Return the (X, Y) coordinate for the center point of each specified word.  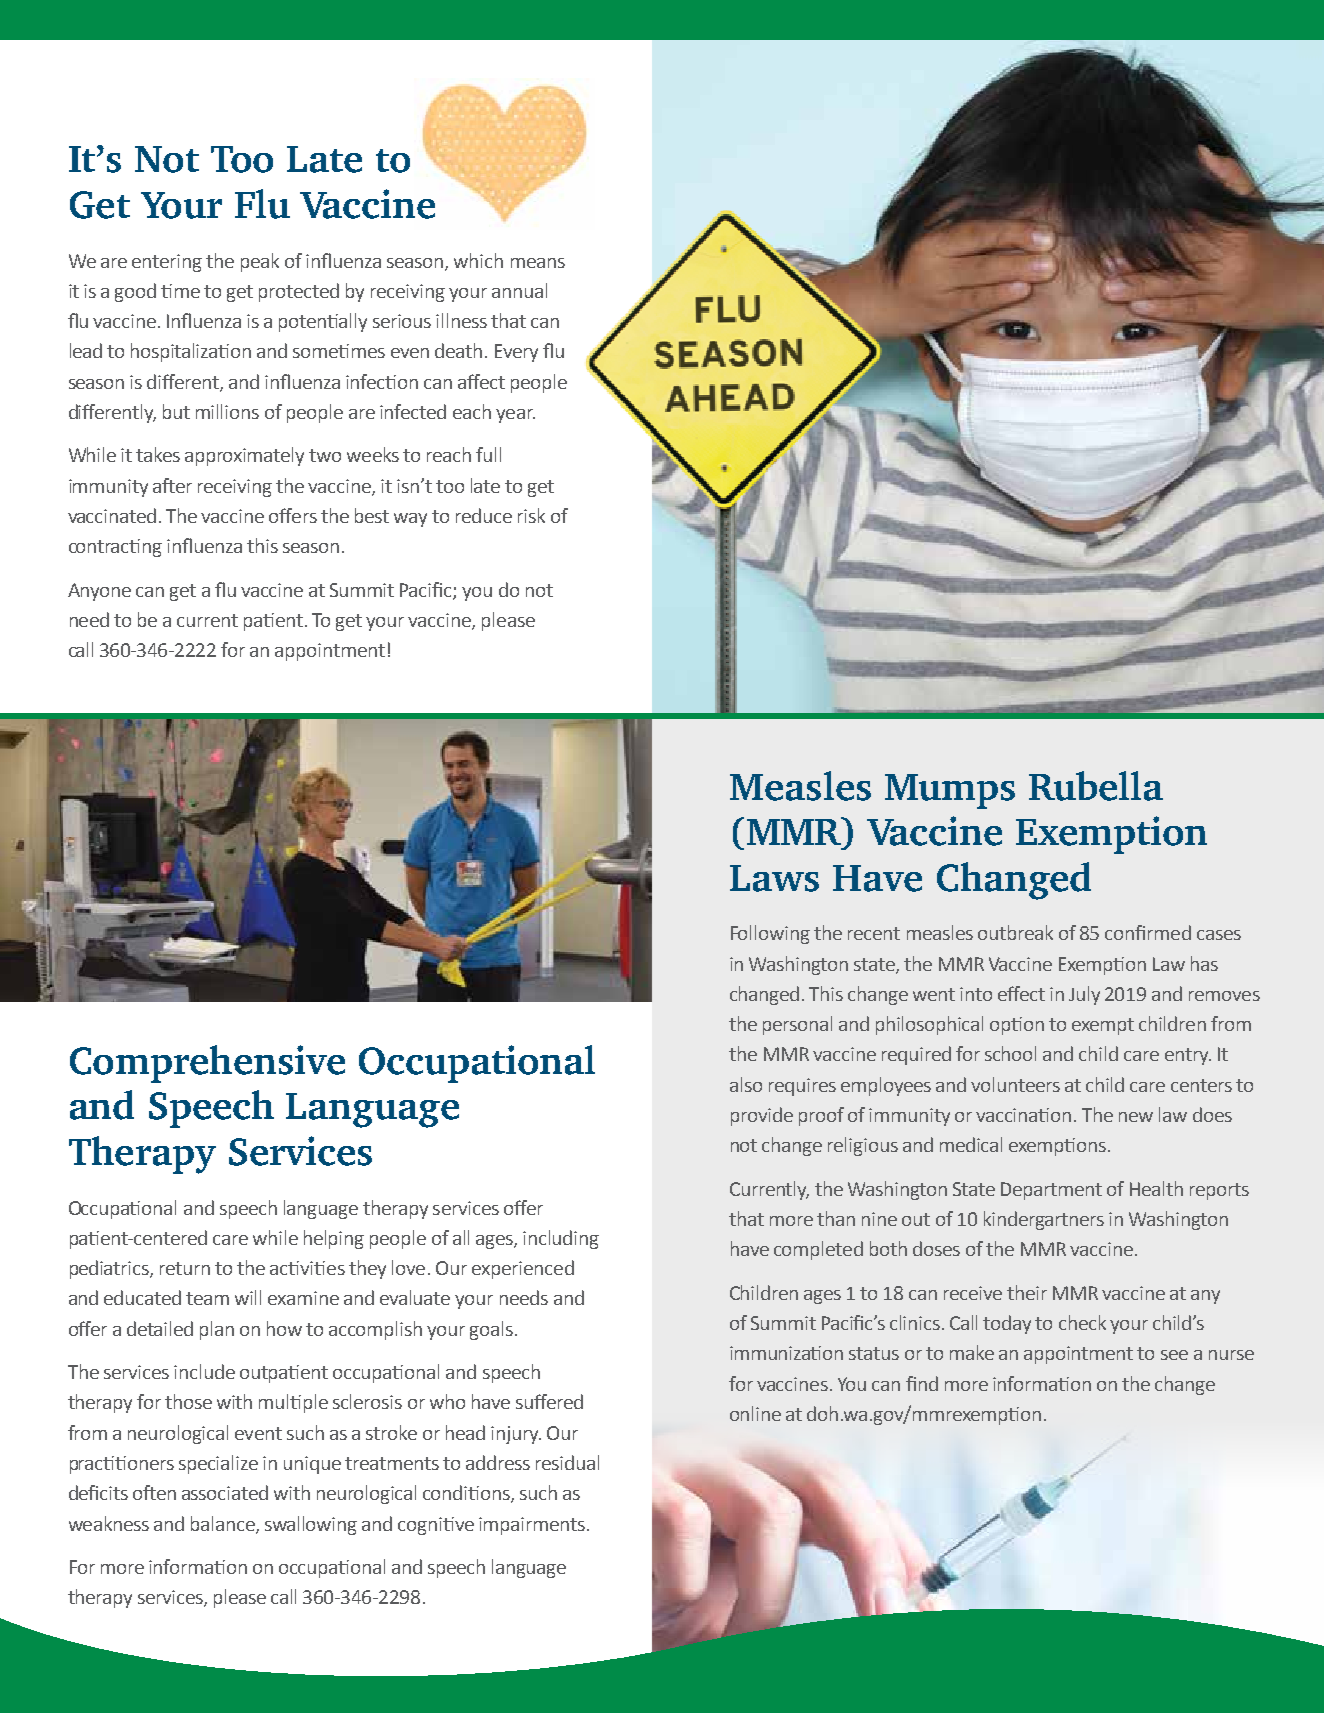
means (538, 263)
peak (260, 262)
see (1174, 1355)
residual (567, 1462)
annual (519, 290)
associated (225, 1492)
